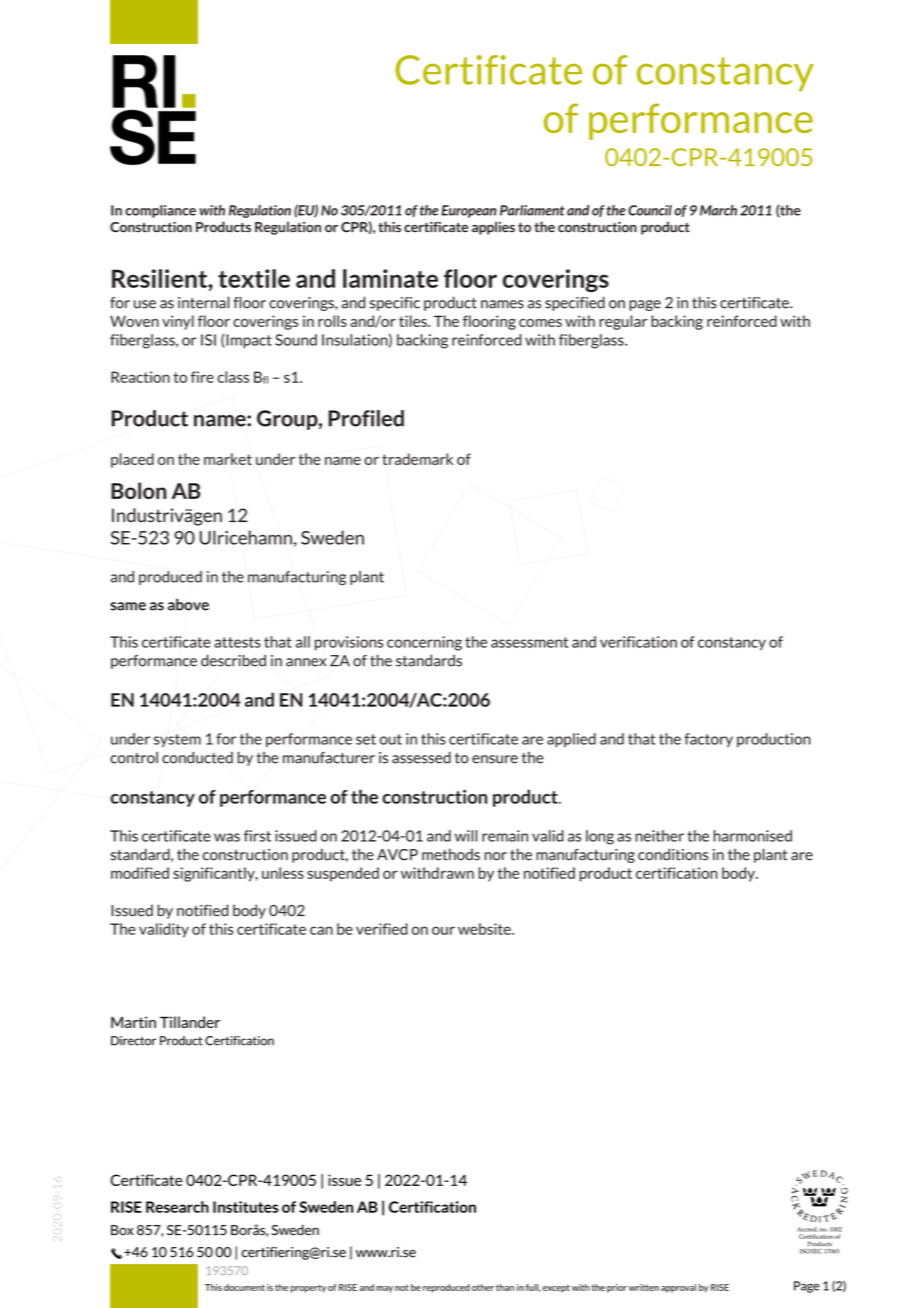 Image resolution: width=924 pixels, height=1308 pixels. Describe the element at coordinates (197, 757) in the screenshot. I see `conducted` at that location.
